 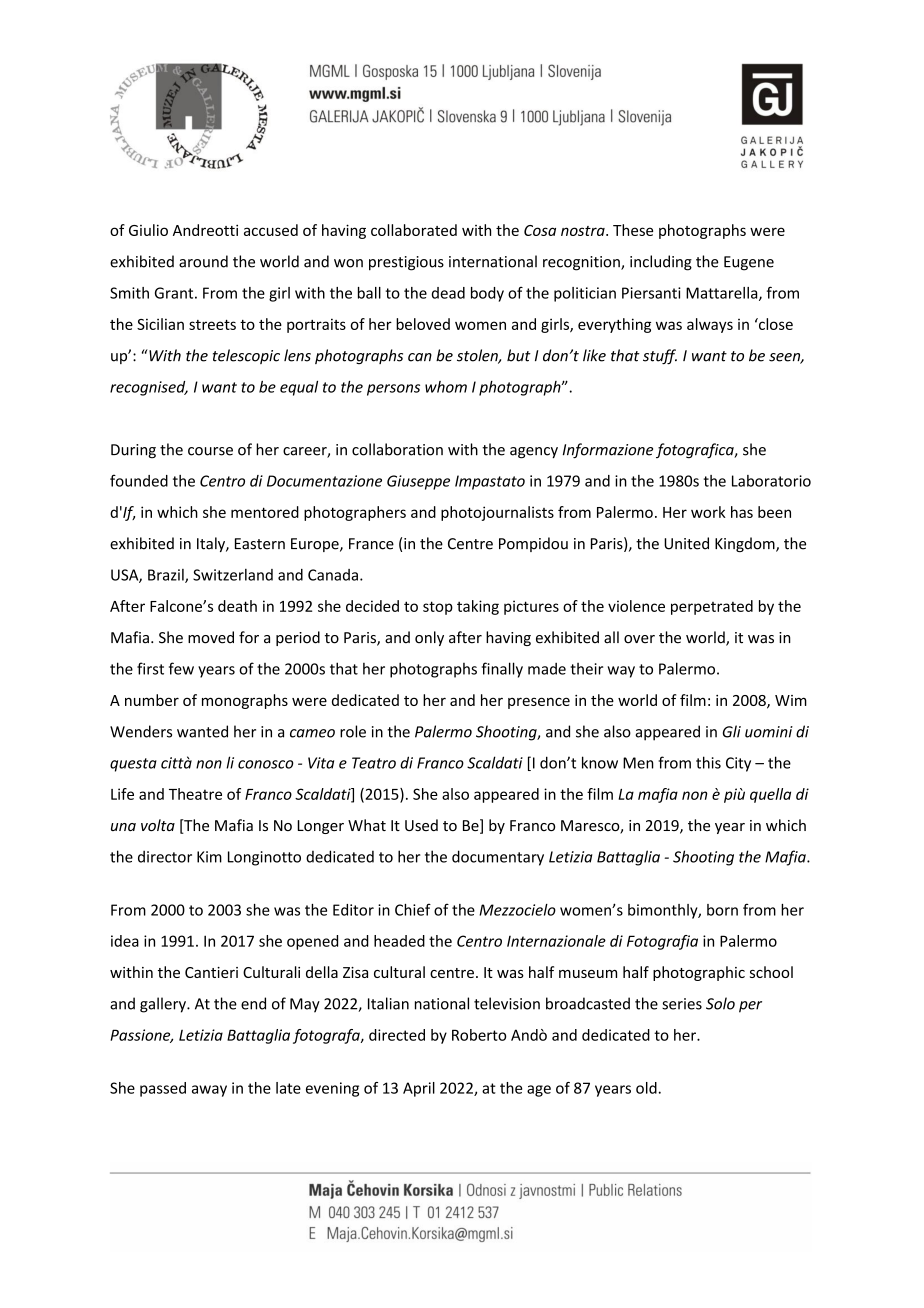 I want to click on around, so click(x=203, y=261).
